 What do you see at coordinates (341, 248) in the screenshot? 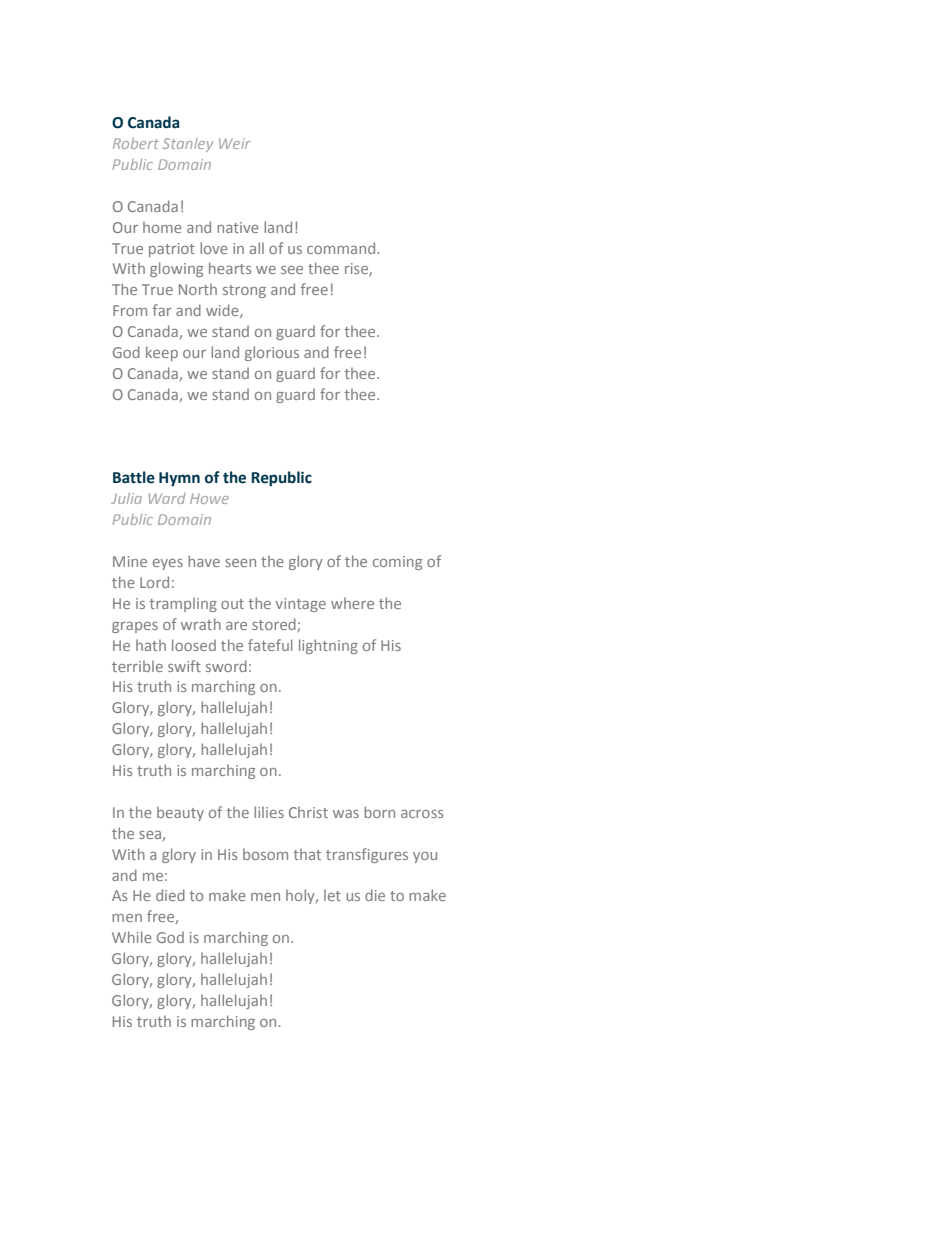
I see `command` at bounding box center [341, 248].
